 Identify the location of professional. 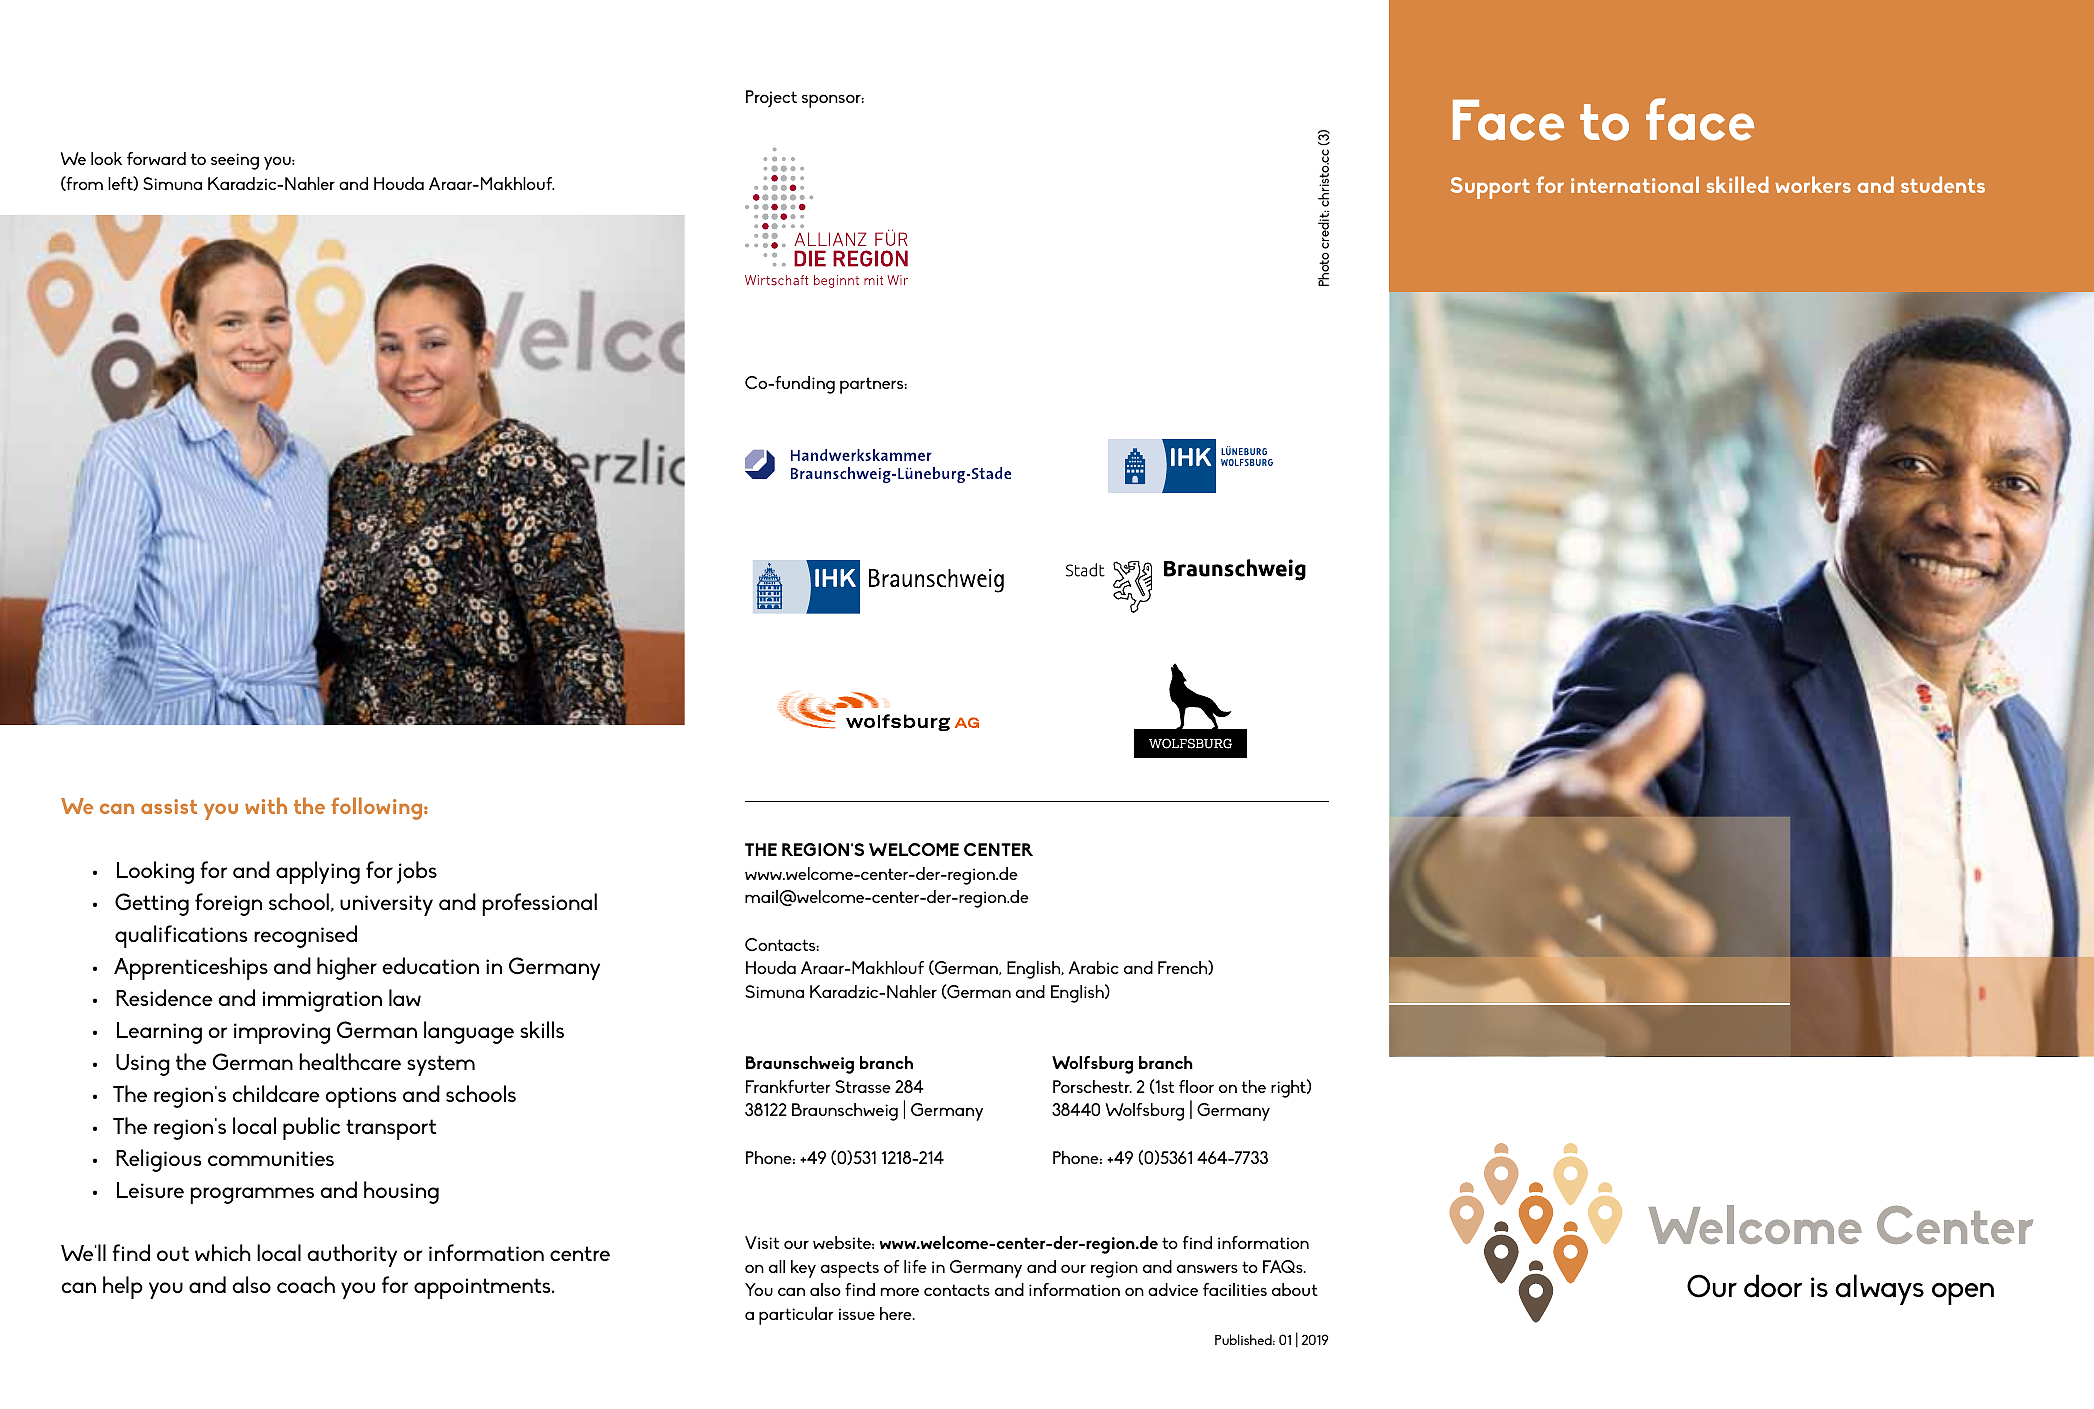
(539, 904).
